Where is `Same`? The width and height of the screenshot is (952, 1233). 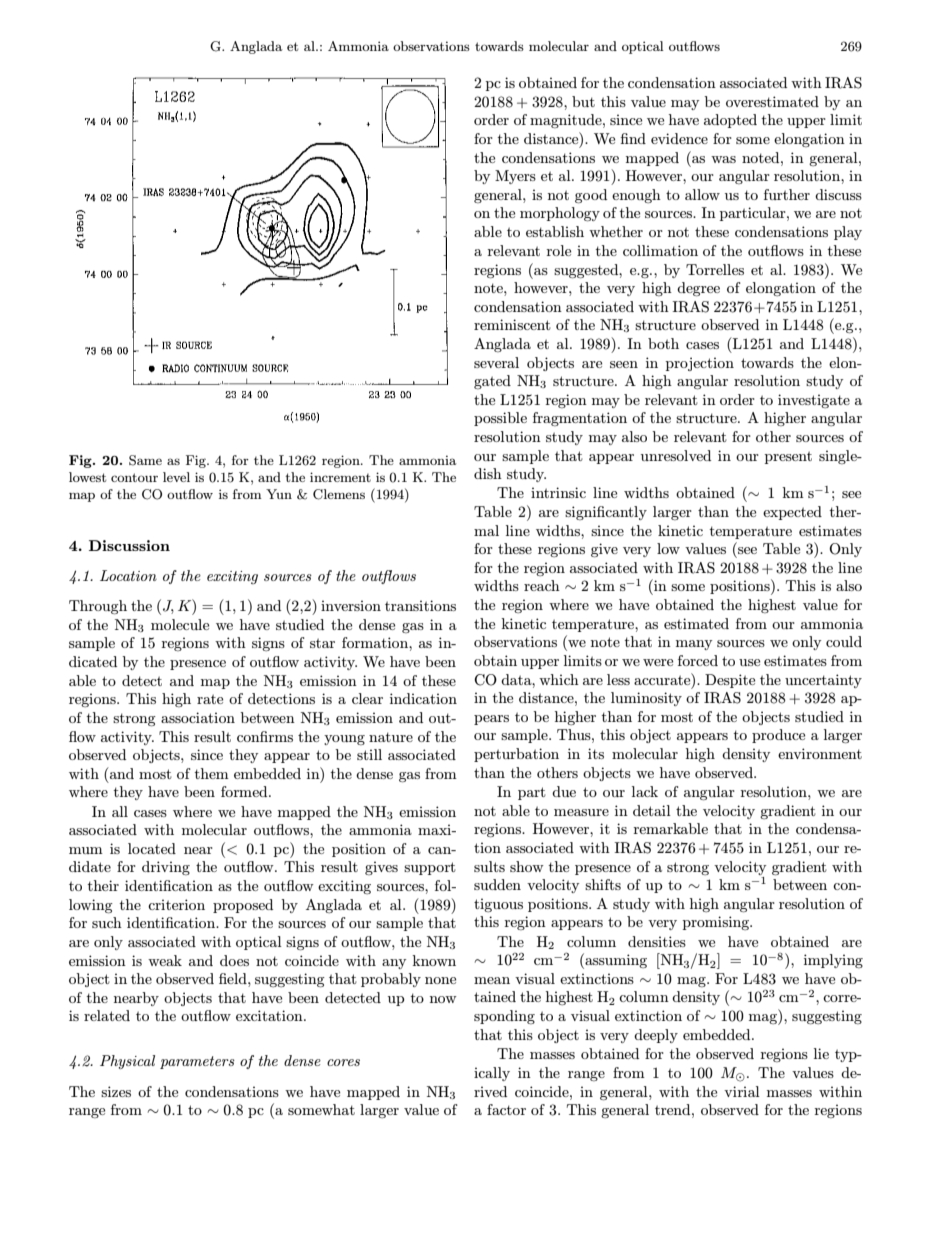
Same is located at coordinates (145, 460).
